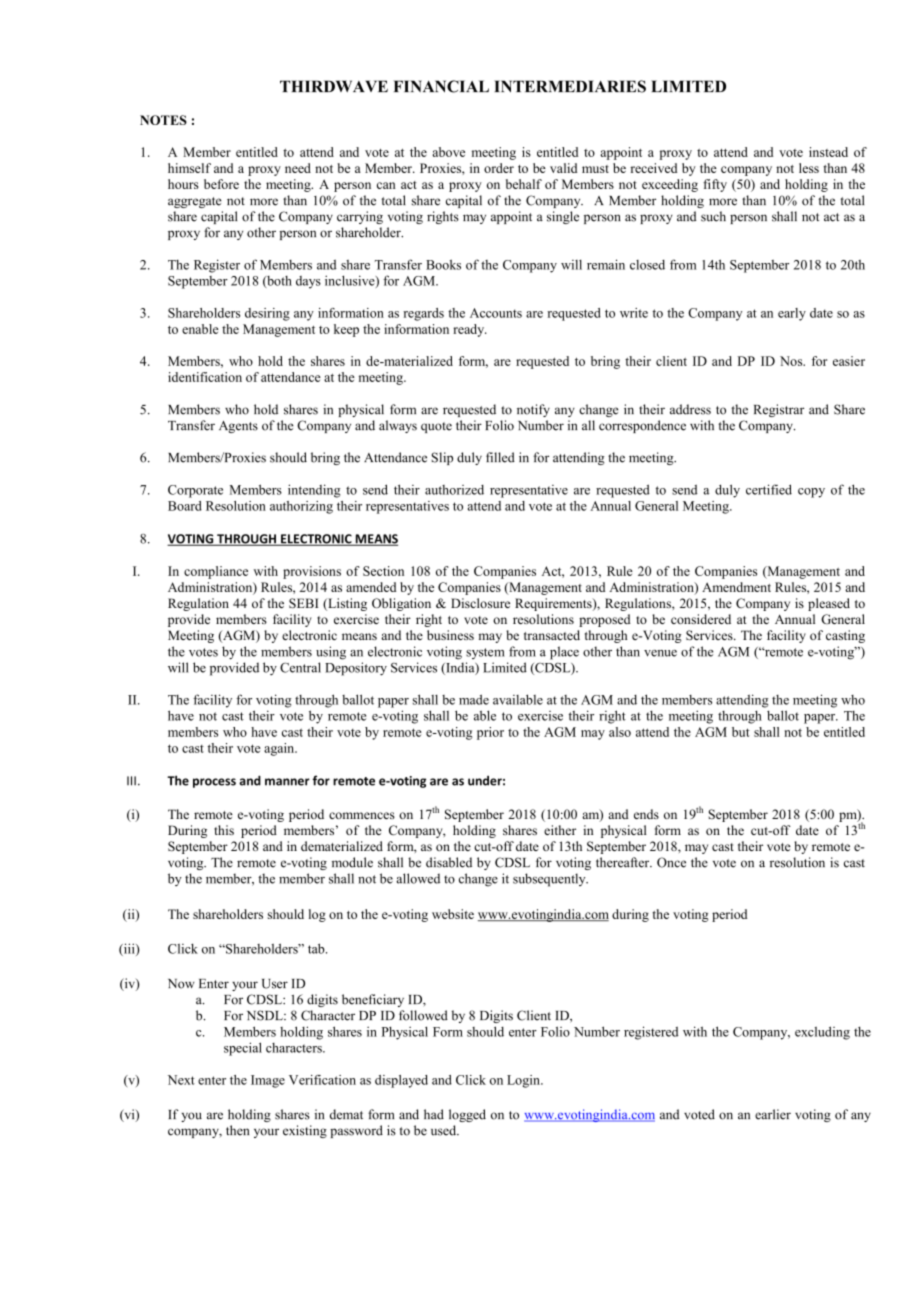 This screenshot has height=1308, width=924. I want to click on Login, so click(524, 1081).
